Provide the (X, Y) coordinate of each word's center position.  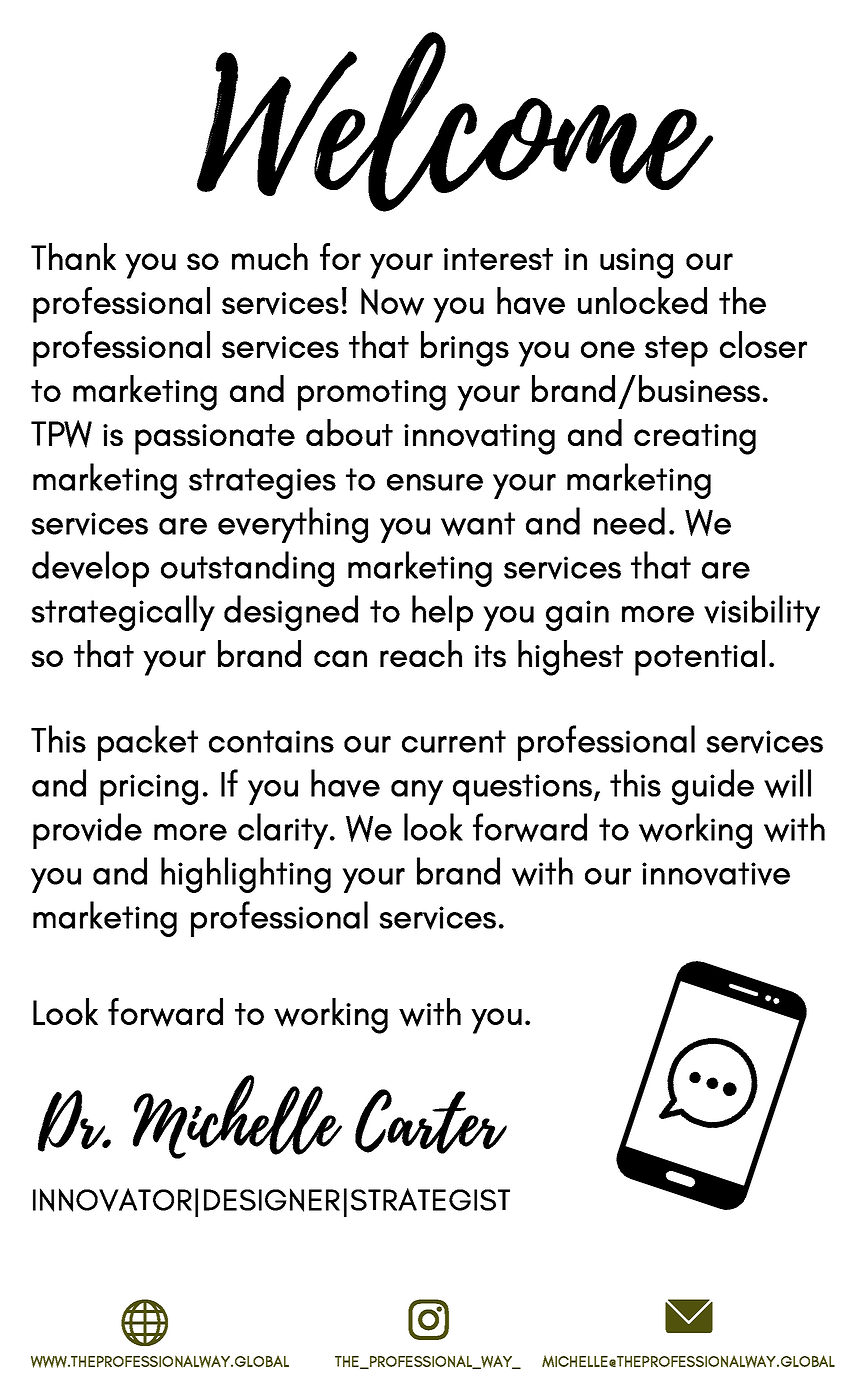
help (442, 613)
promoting (372, 395)
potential (700, 658)
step (676, 351)
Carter (431, 1121)
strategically (123, 613)
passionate (215, 439)
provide (87, 831)
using (636, 263)
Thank (73, 256)
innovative (716, 874)
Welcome (455, 122)
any (417, 792)
